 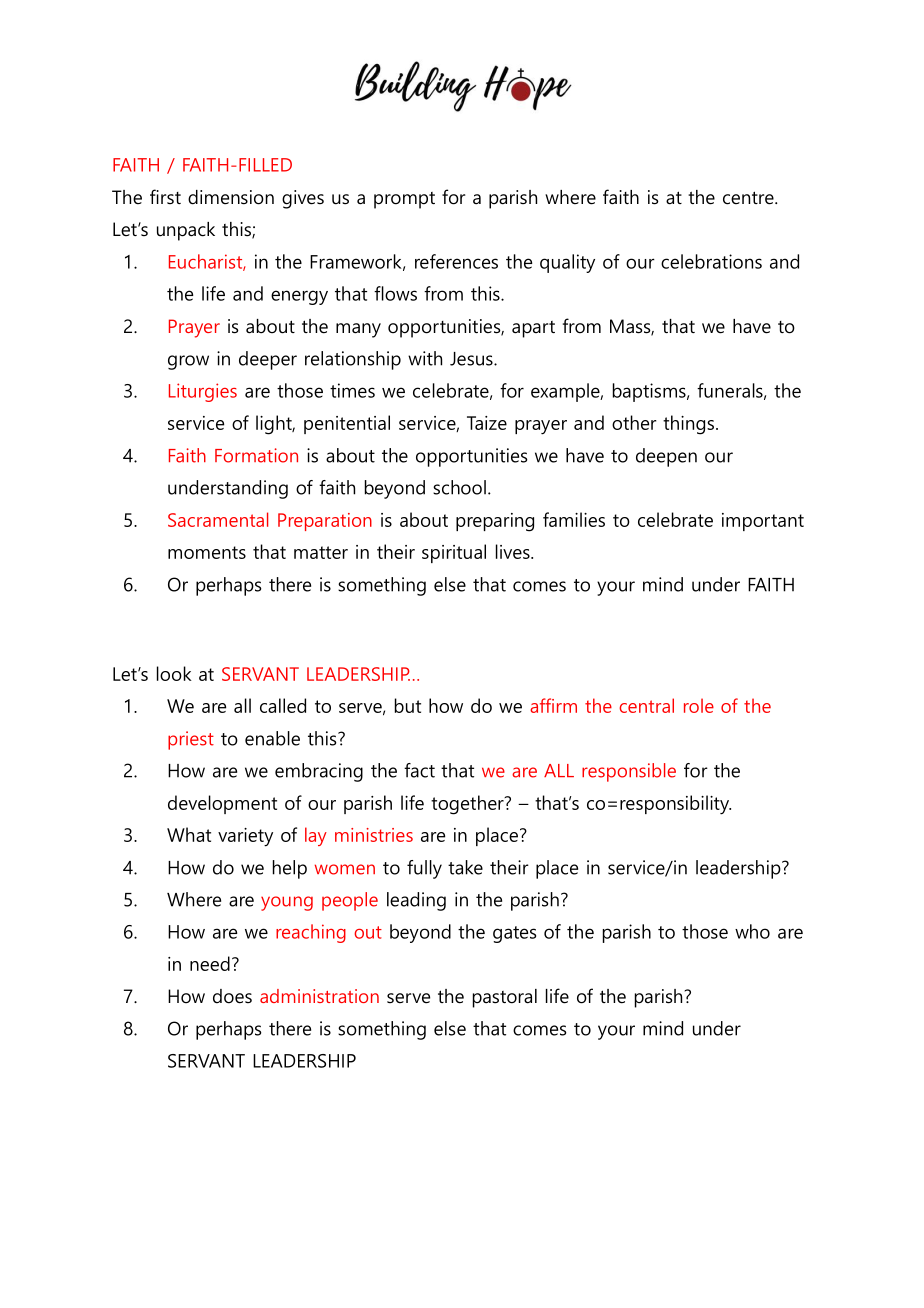 What do you see at coordinates (207, 552) in the screenshot?
I see `moments` at bounding box center [207, 552].
